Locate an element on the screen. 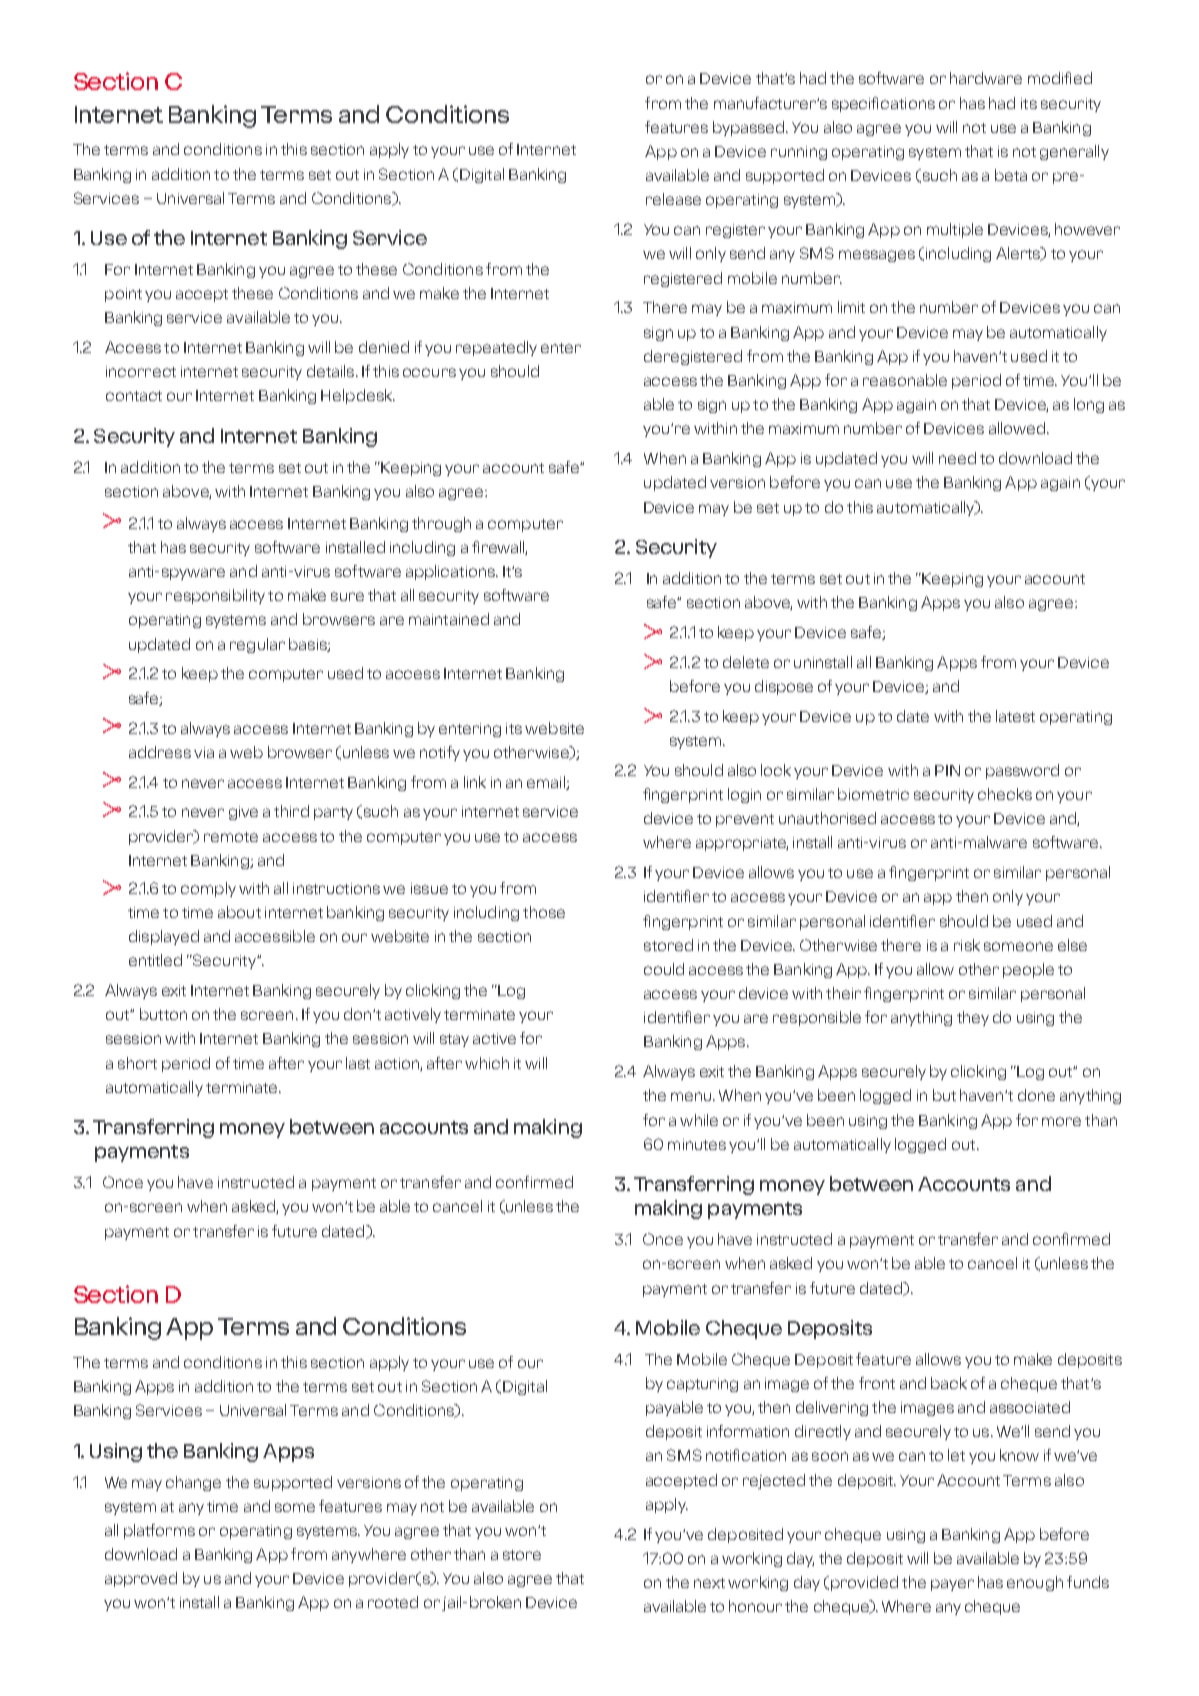 This screenshot has height=1696, width=1199. latest is located at coordinates (1015, 716).
